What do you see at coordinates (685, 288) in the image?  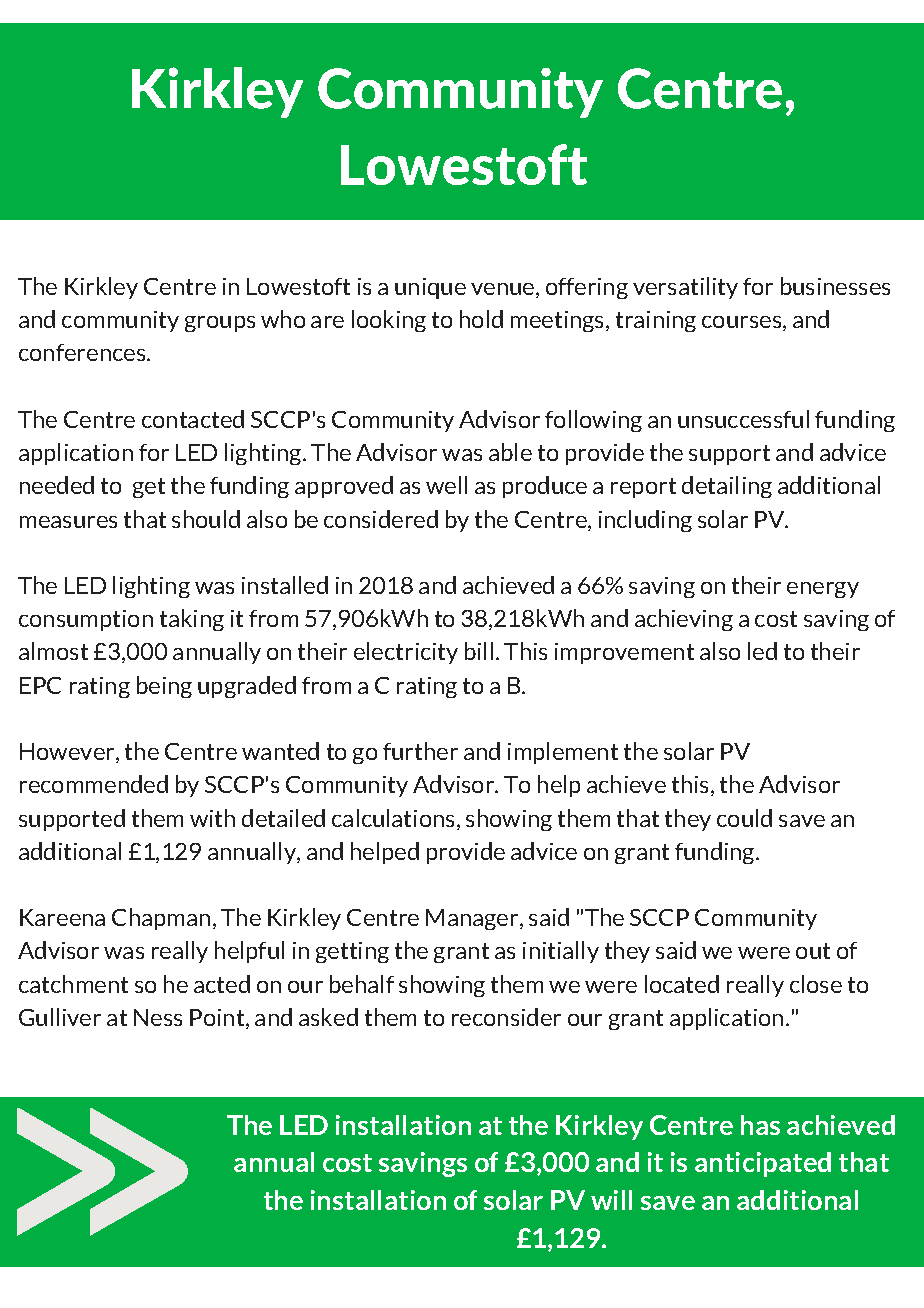 I see `versatility` at bounding box center [685, 288].
